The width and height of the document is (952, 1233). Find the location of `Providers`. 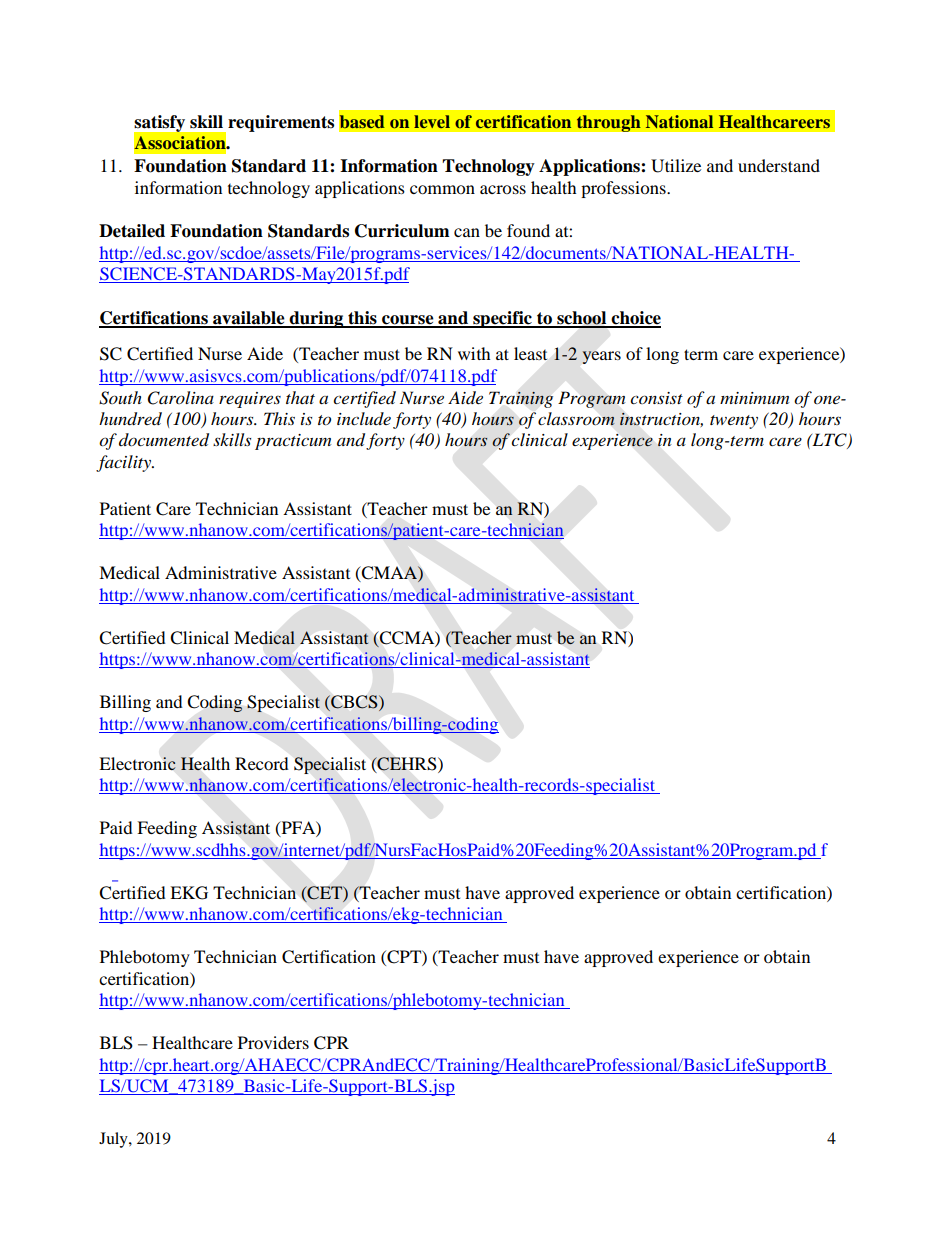

Providers is located at coordinates (273, 1042).
